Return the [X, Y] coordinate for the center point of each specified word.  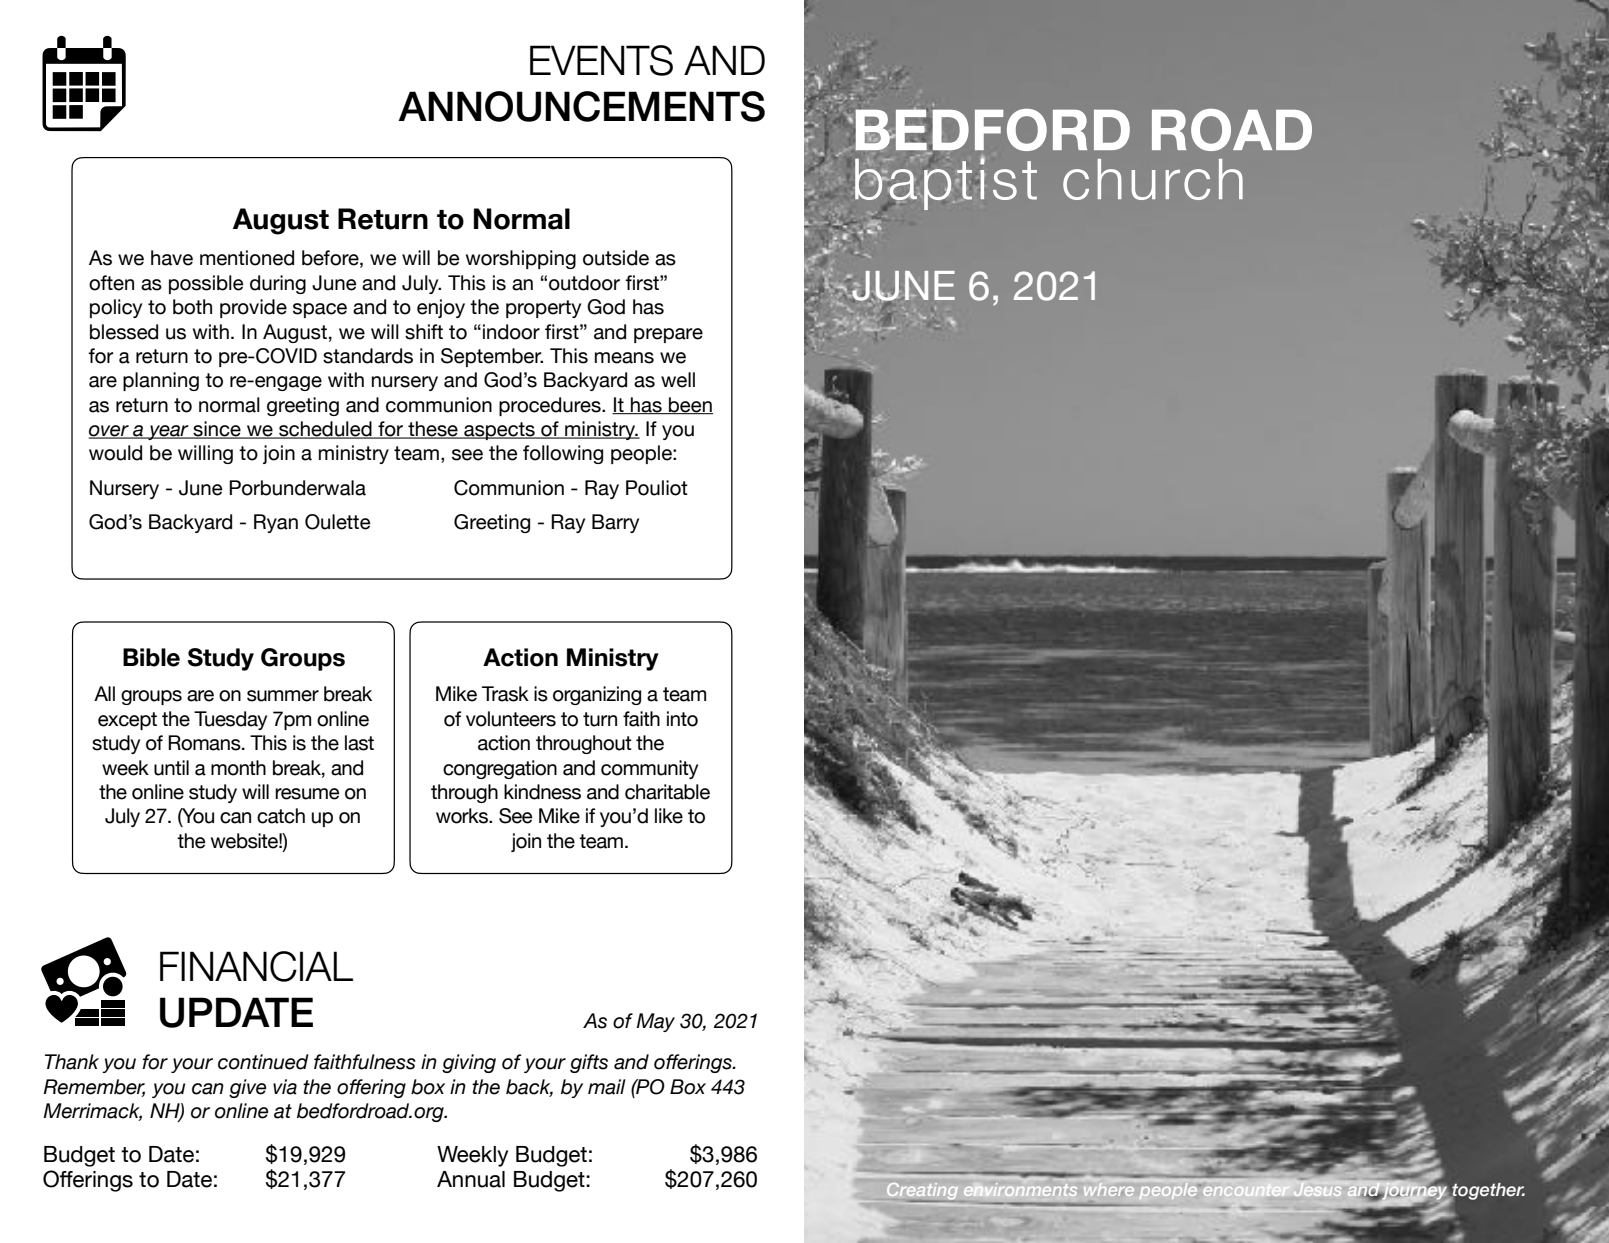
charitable [667, 792]
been [690, 405]
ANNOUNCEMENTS [581, 106]
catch [281, 816]
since [217, 430]
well [678, 380]
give [247, 1088]
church [1153, 179]
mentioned [247, 258]
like [669, 816]
